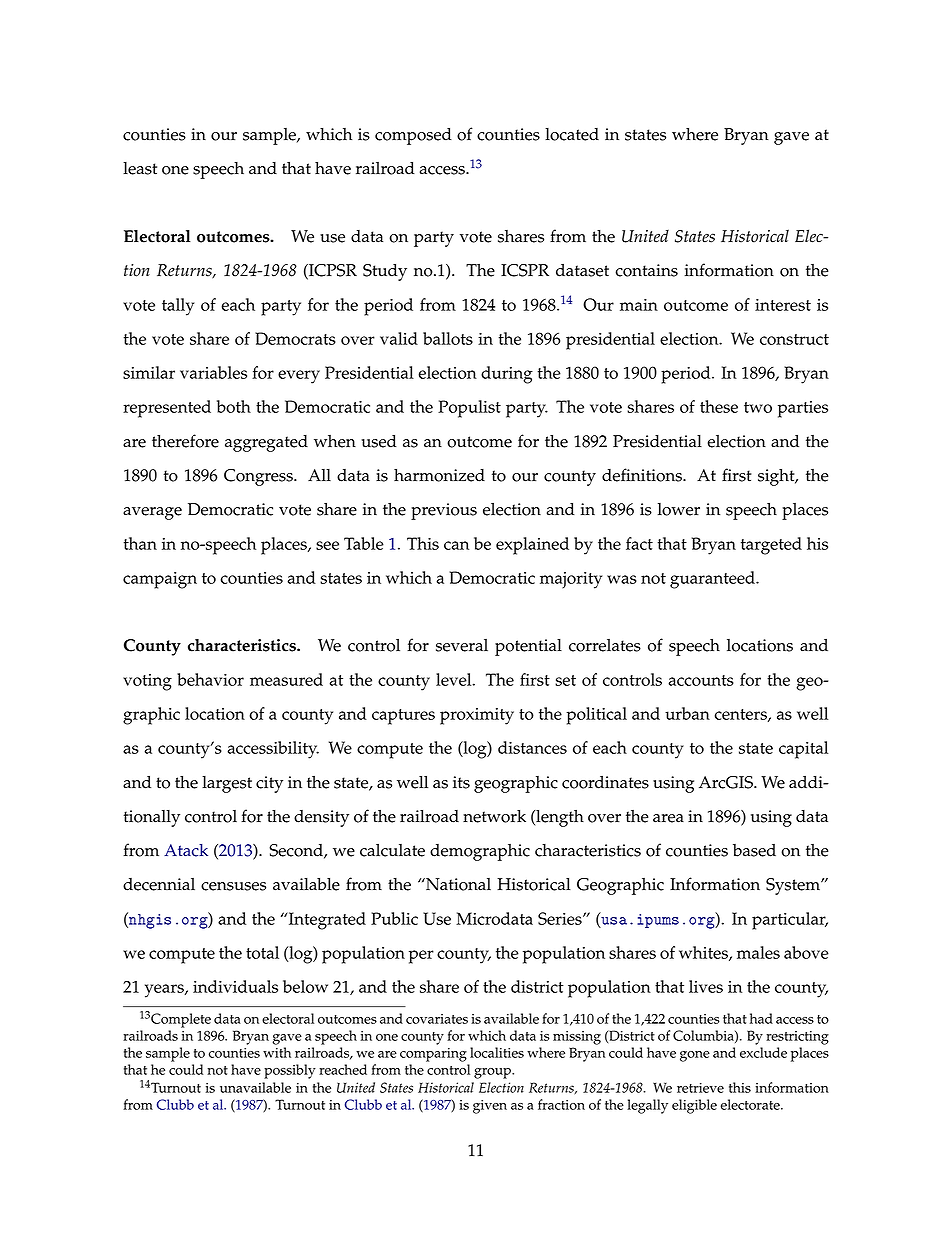 The image size is (952, 1233). What do you see at coordinates (461, 782) in the screenshot?
I see `its` at bounding box center [461, 782].
